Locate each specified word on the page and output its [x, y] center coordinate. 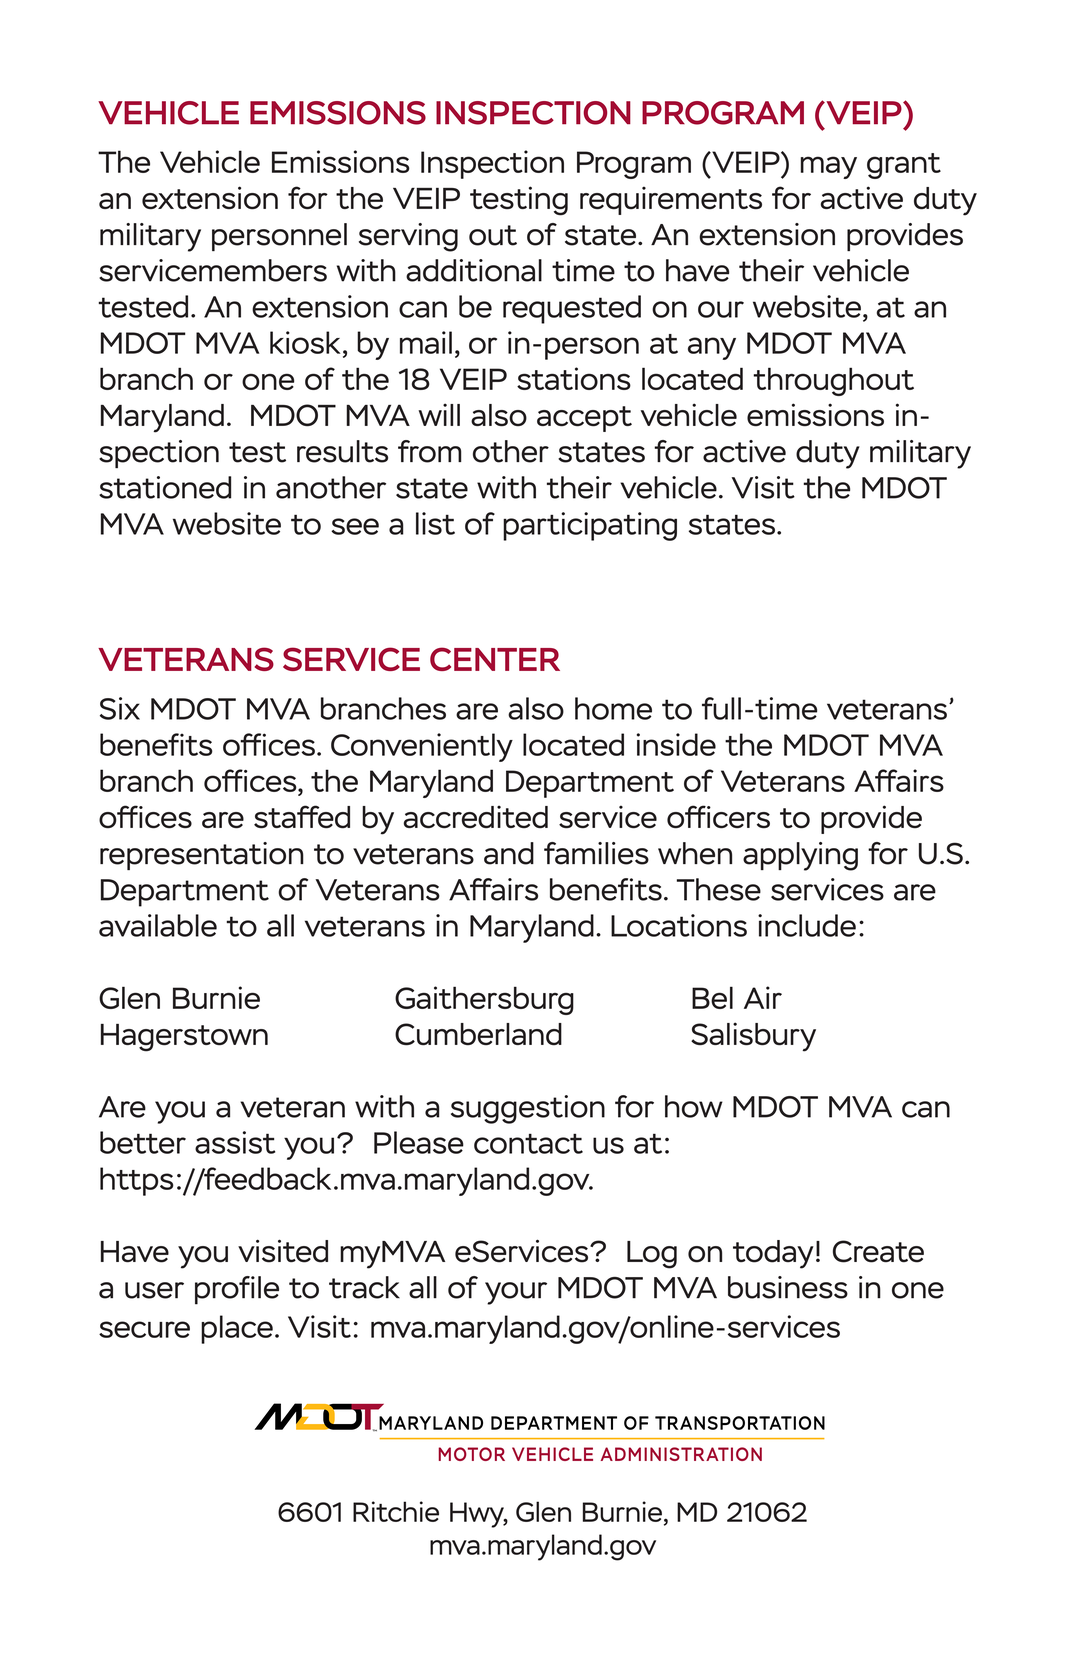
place [237, 1329]
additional [474, 270]
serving [408, 237]
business [788, 1287]
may [829, 167]
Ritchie [396, 1511]
